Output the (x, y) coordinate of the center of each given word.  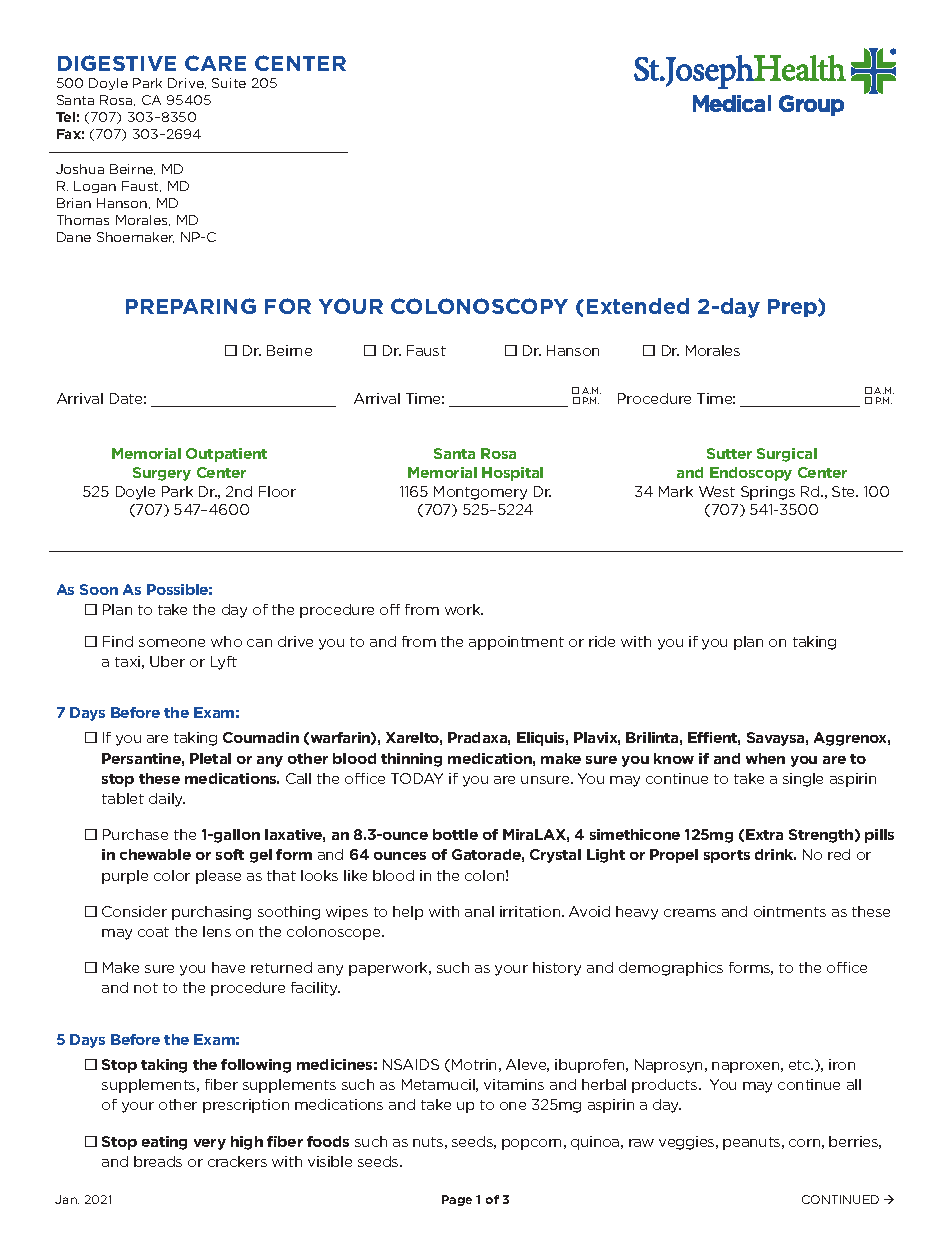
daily (167, 800)
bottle (455, 834)
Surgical (787, 455)
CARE (215, 63)
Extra (764, 834)
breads (158, 1161)
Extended (638, 306)
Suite (229, 83)
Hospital (512, 474)
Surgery (162, 474)
